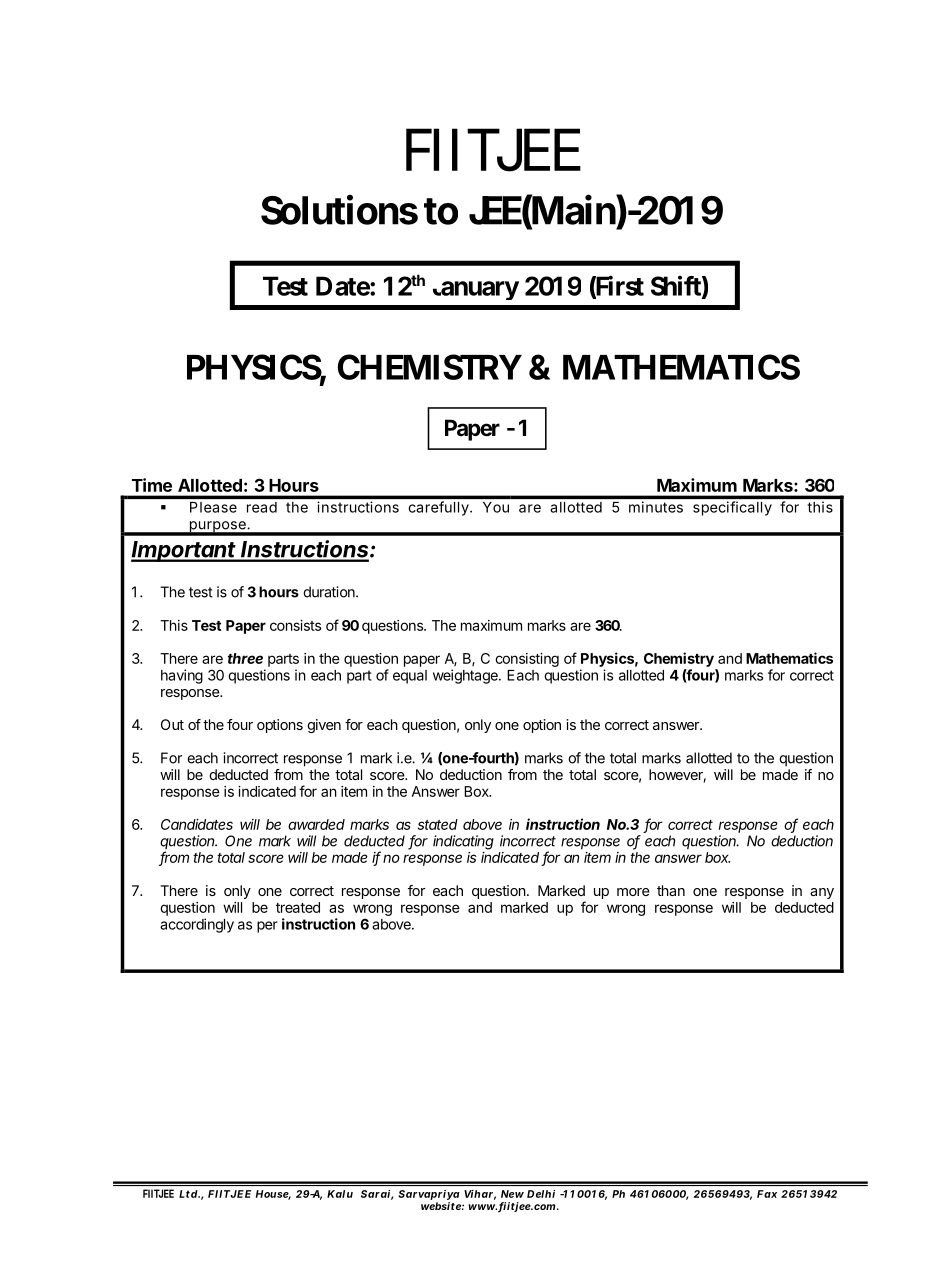 This document has width=952, height=1270. Describe the element at coordinates (197, 925) in the document. I see `accordingly` at that location.
